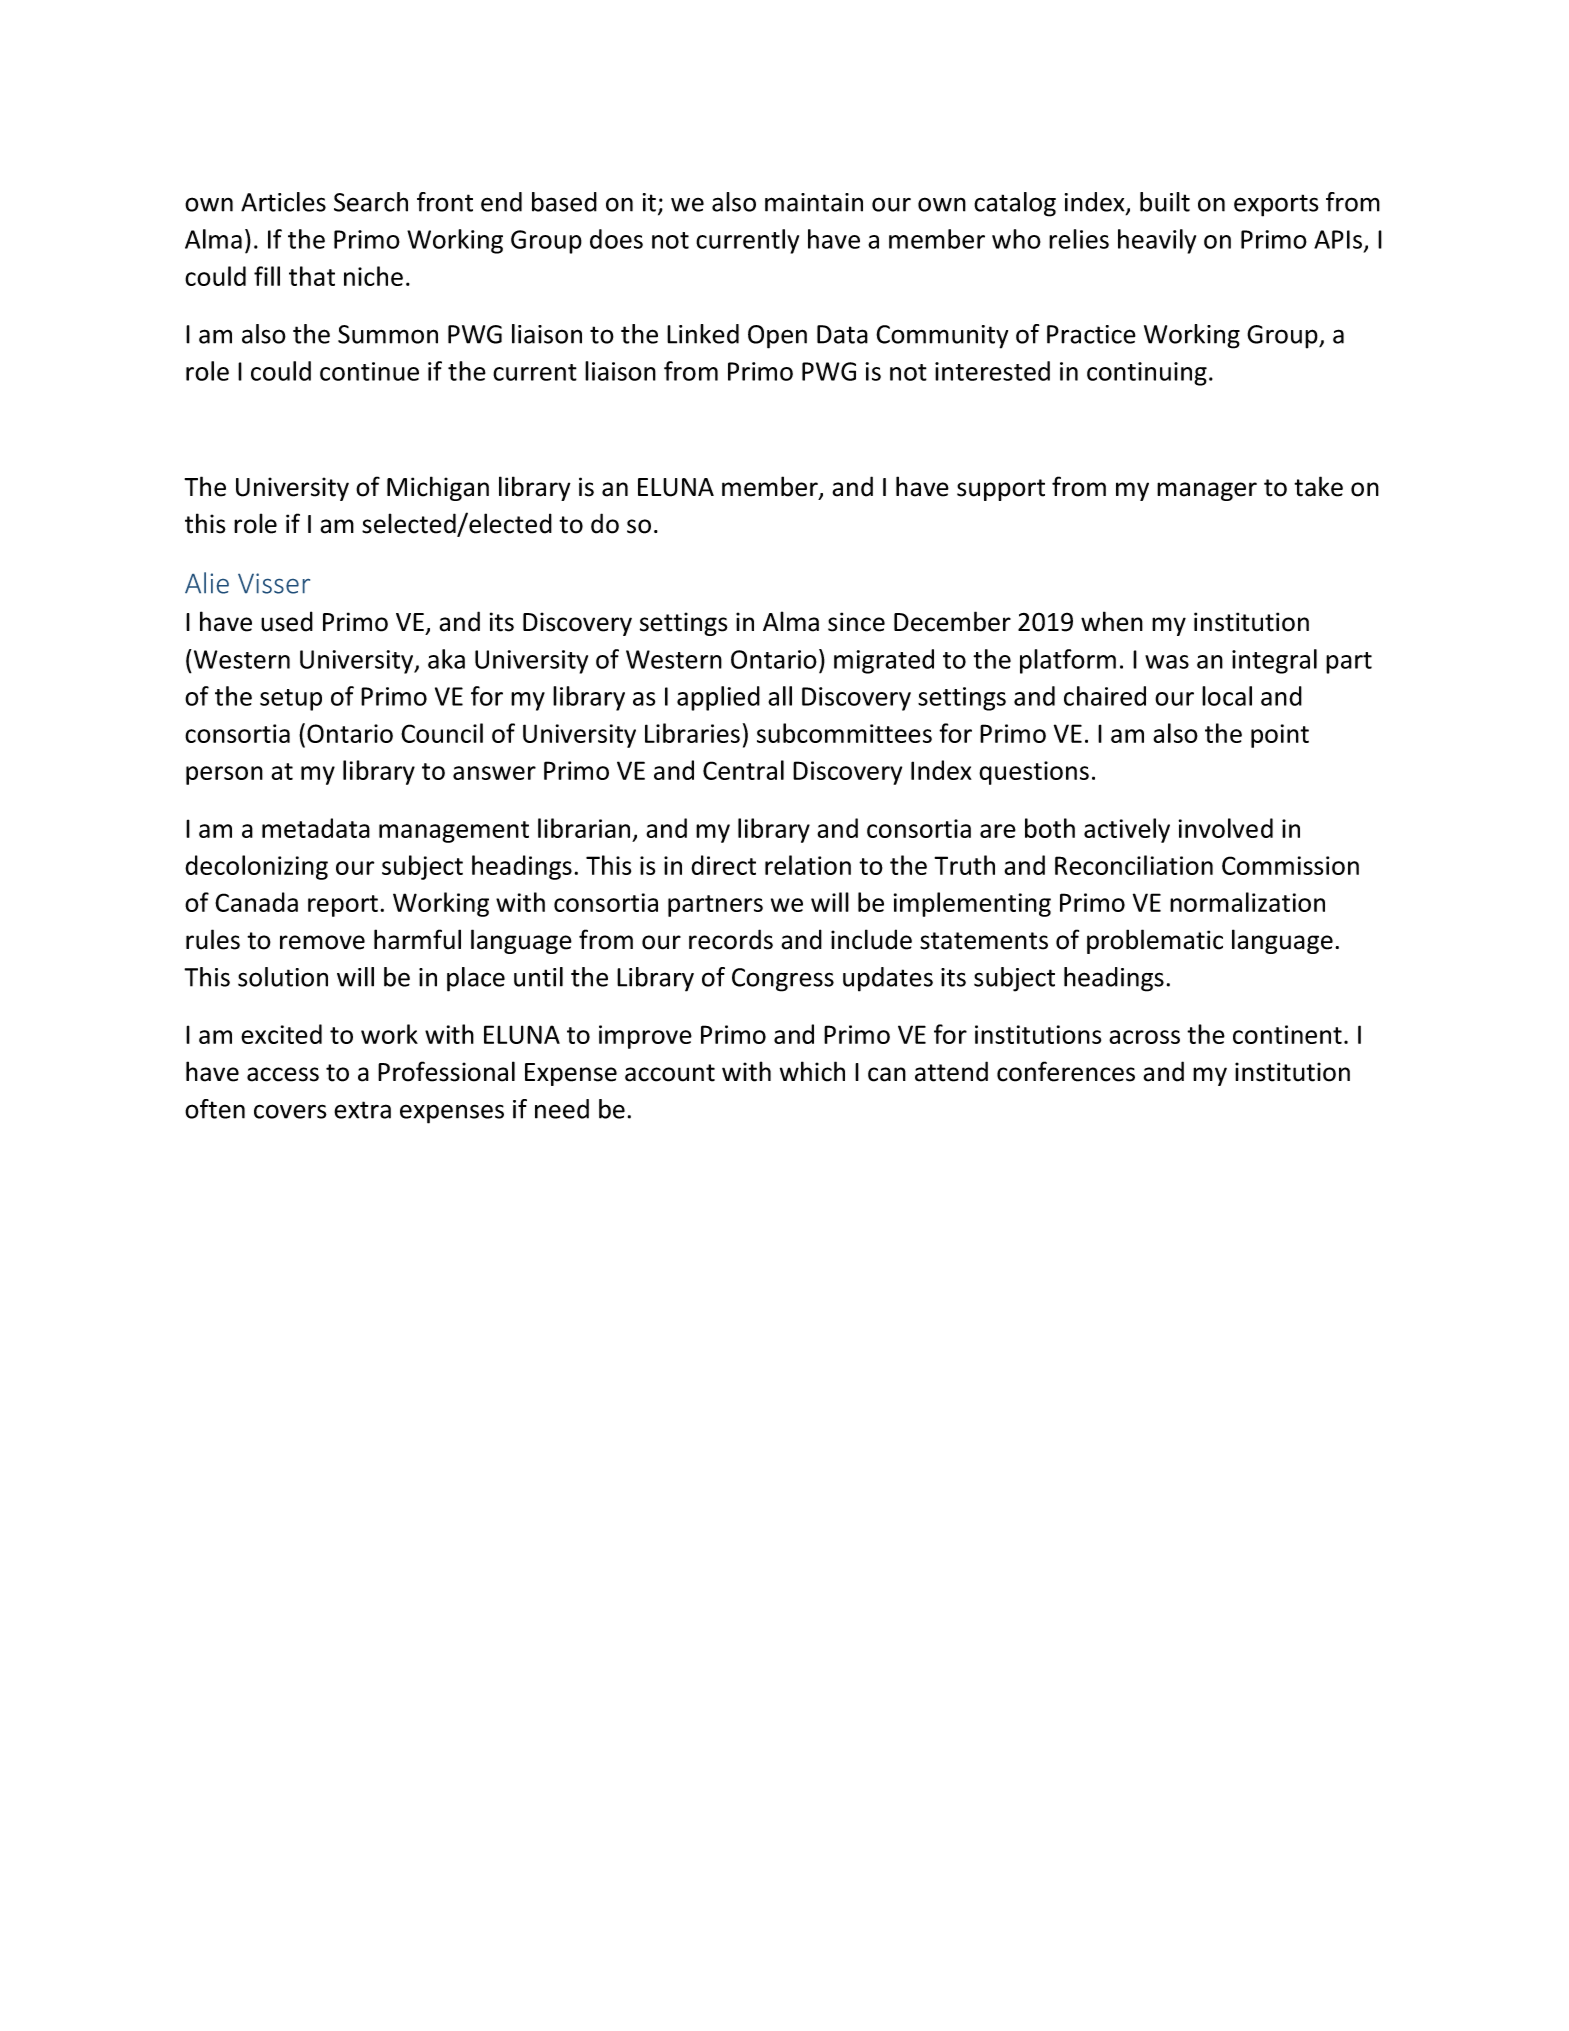 This screenshot has height=2031, width=1569. What do you see at coordinates (224, 775) in the screenshot?
I see `person` at bounding box center [224, 775].
